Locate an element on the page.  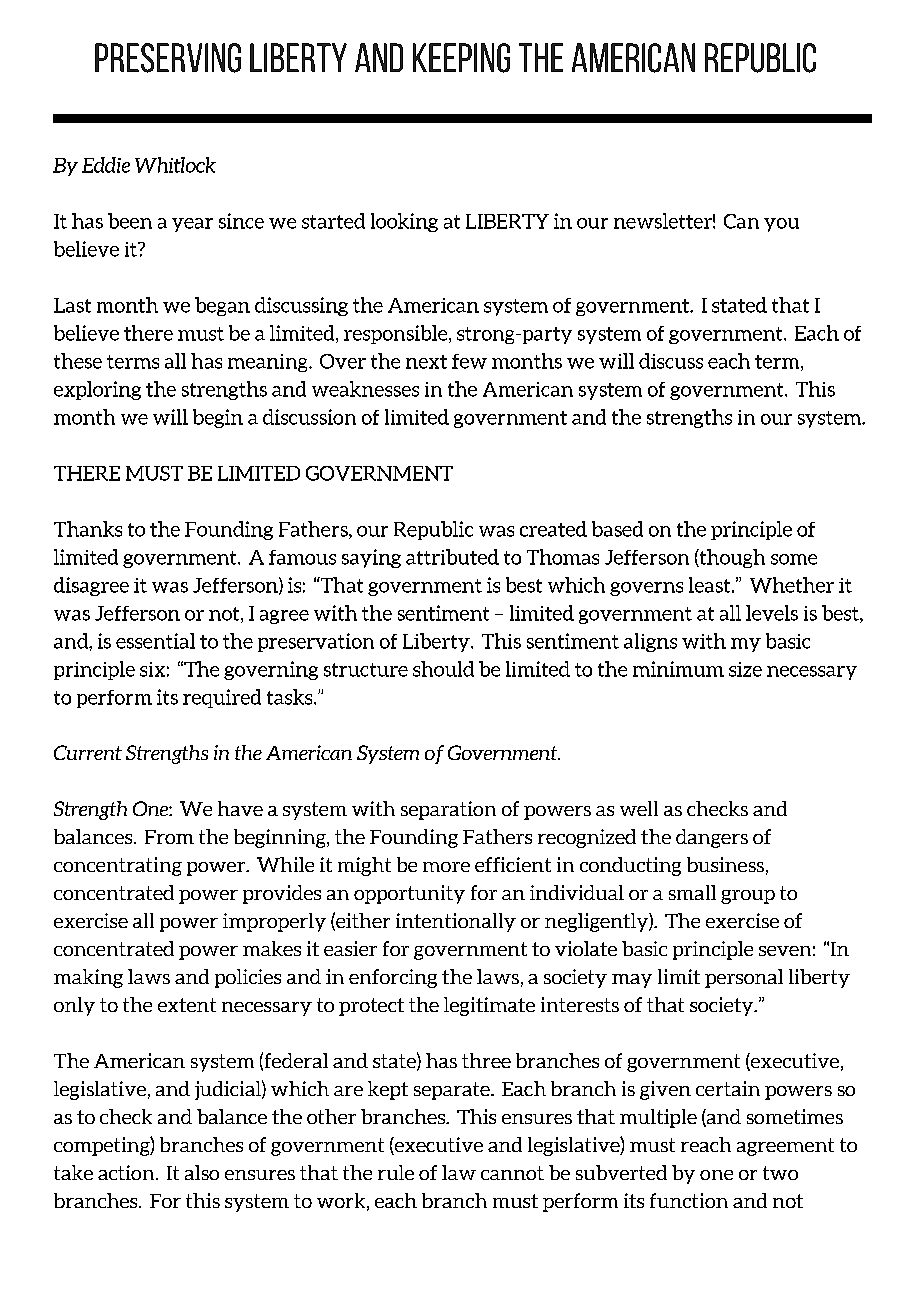
minimum is located at coordinates (678, 669).
